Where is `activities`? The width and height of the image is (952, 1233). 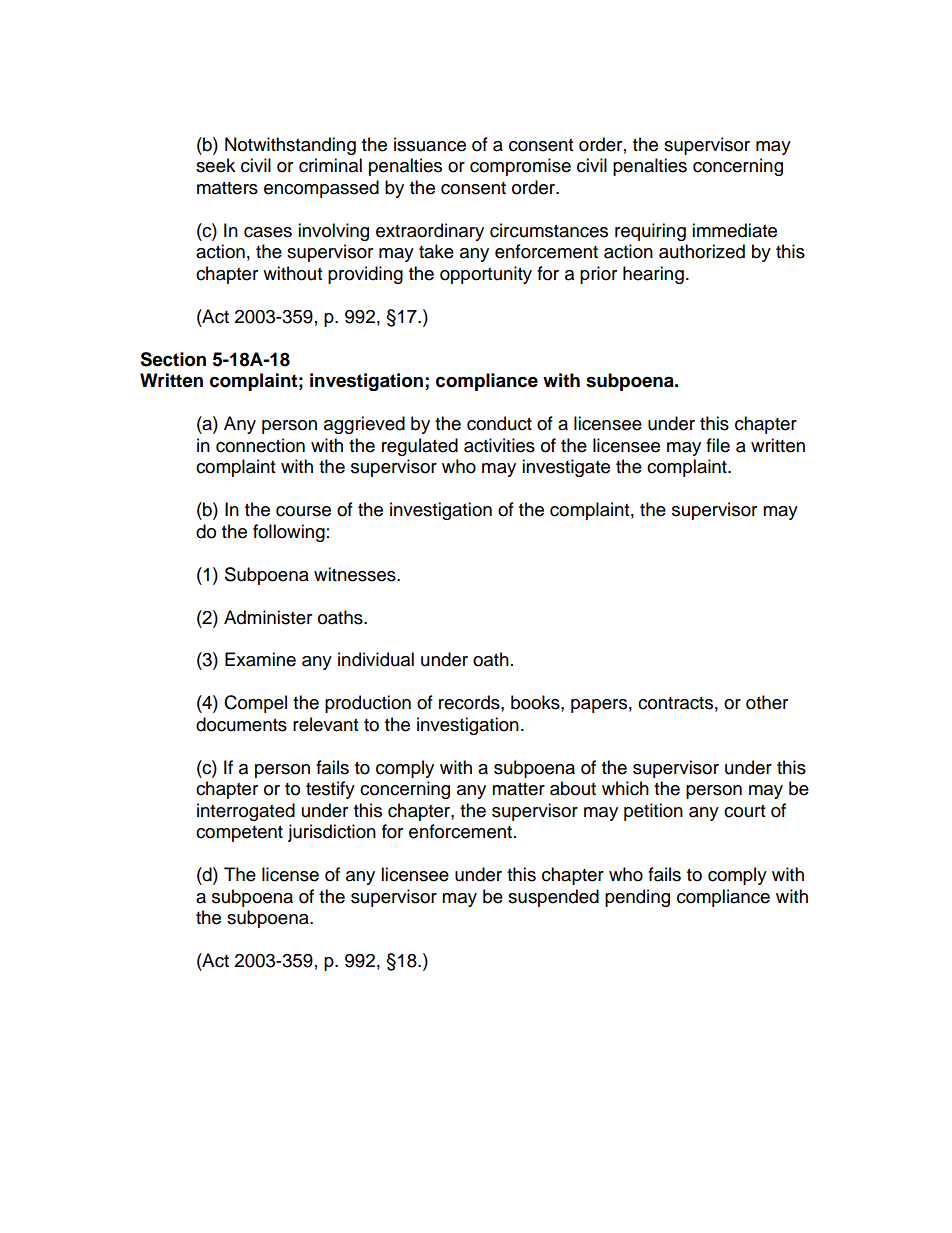
activities is located at coordinates (499, 445).
